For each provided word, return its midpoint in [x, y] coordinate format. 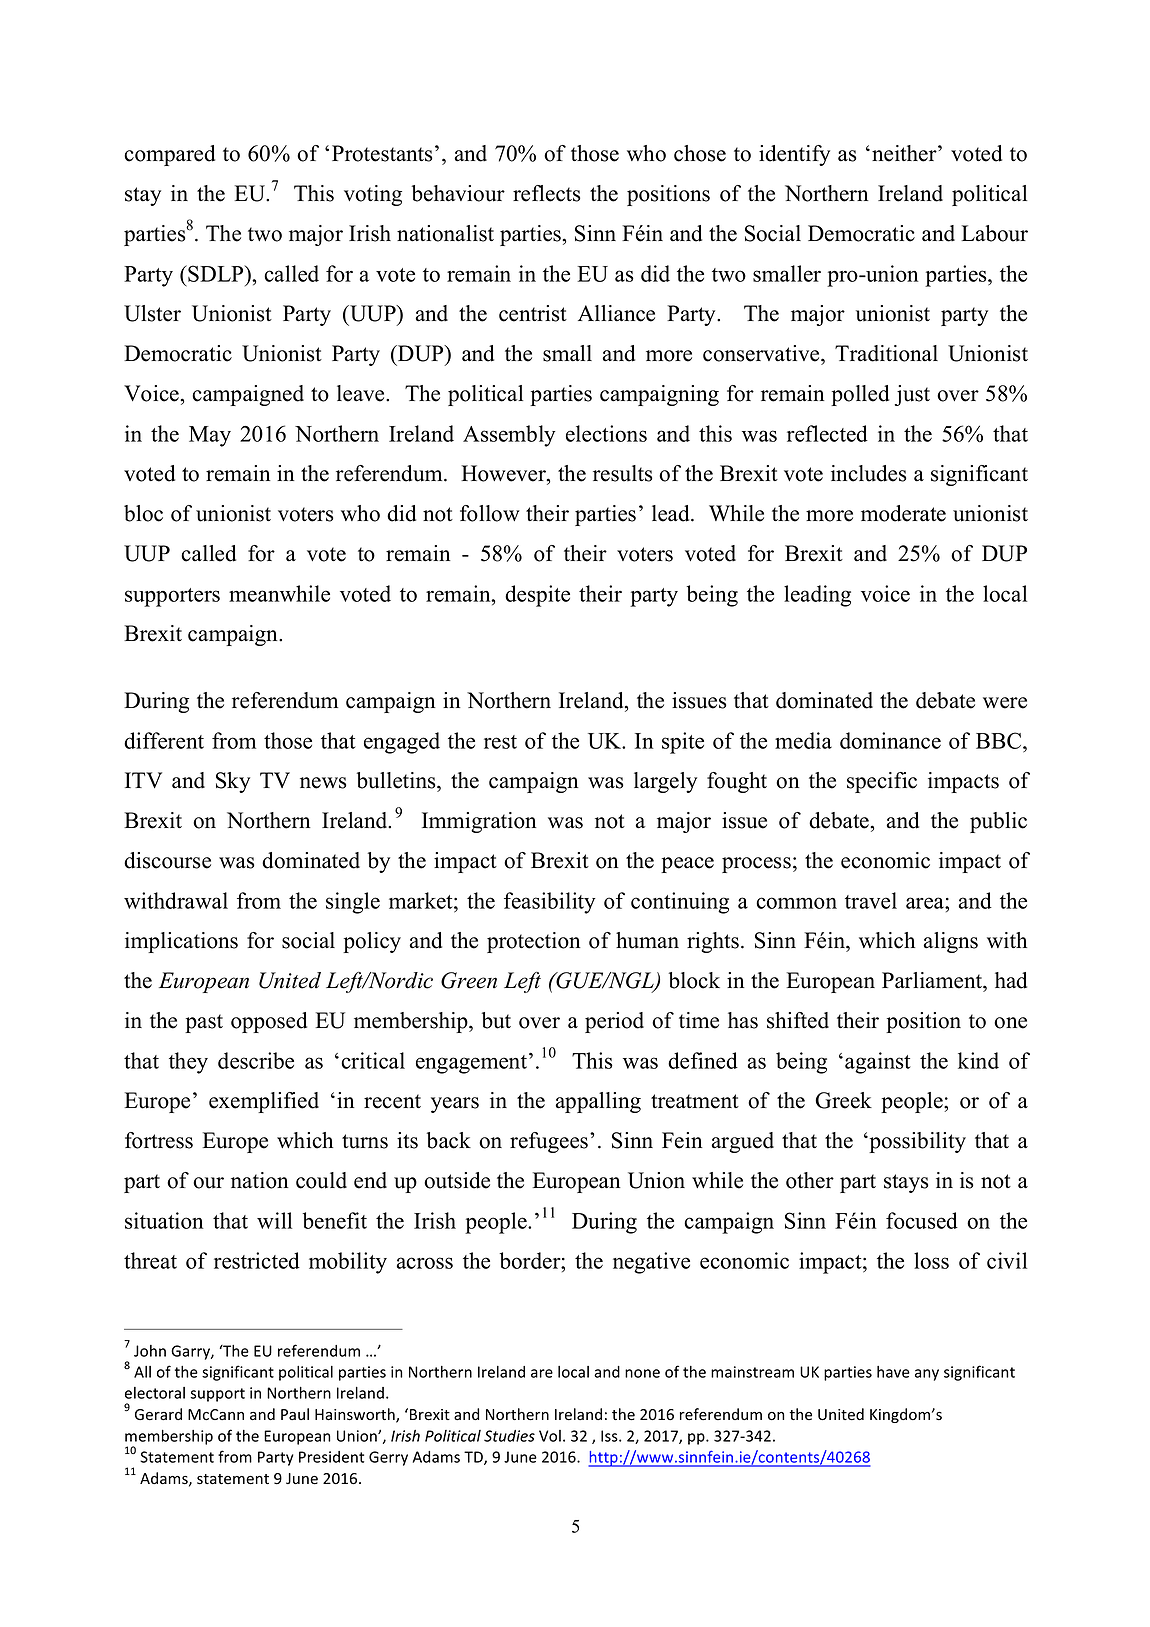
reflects [546, 193]
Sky [233, 782]
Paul [295, 1414]
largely [665, 782]
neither [905, 153]
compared [169, 155]
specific [882, 782]
